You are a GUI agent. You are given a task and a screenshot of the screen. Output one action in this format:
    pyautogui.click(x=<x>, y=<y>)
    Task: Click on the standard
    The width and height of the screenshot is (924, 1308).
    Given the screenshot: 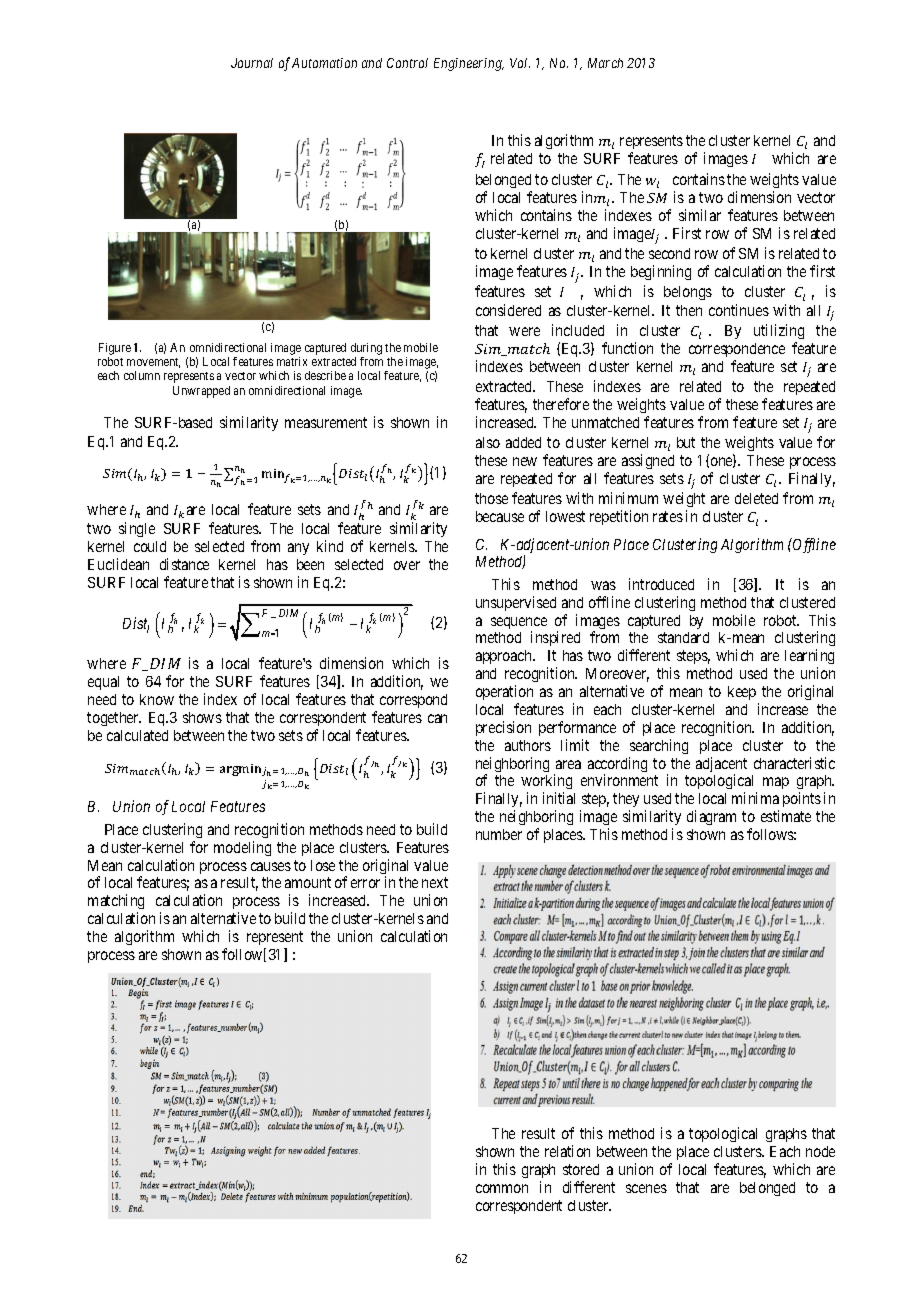 What is the action you would take?
    pyautogui.click(x=683, y=637)
